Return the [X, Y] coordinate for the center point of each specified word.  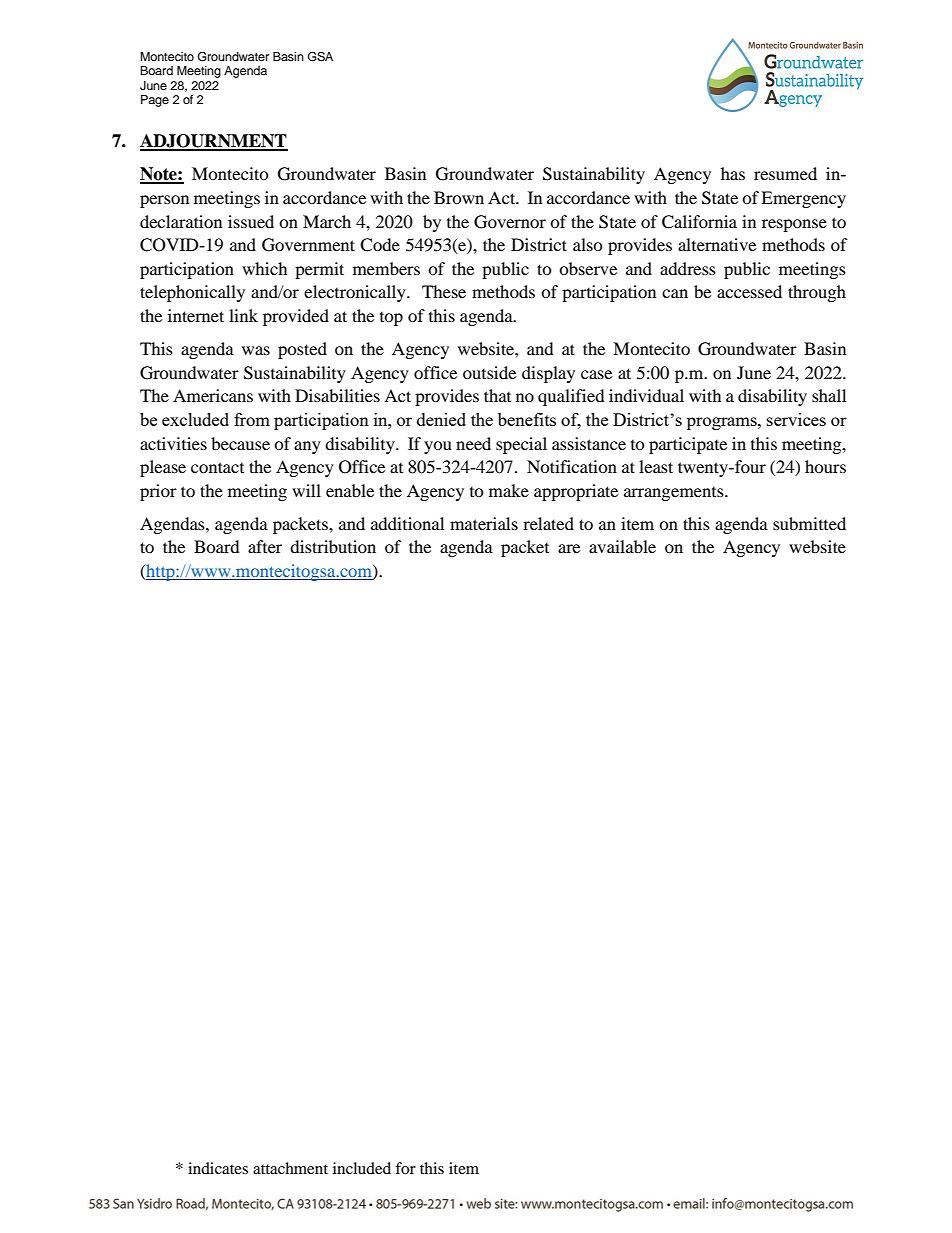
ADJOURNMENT [214, 142]
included [362, 1168]
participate [688, 445]
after [265, 546]
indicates [218, 1168]
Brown [459, 197]
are [569, 548]
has [733, 173]
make [509, 490]
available [622, 546]
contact [217, 467]
